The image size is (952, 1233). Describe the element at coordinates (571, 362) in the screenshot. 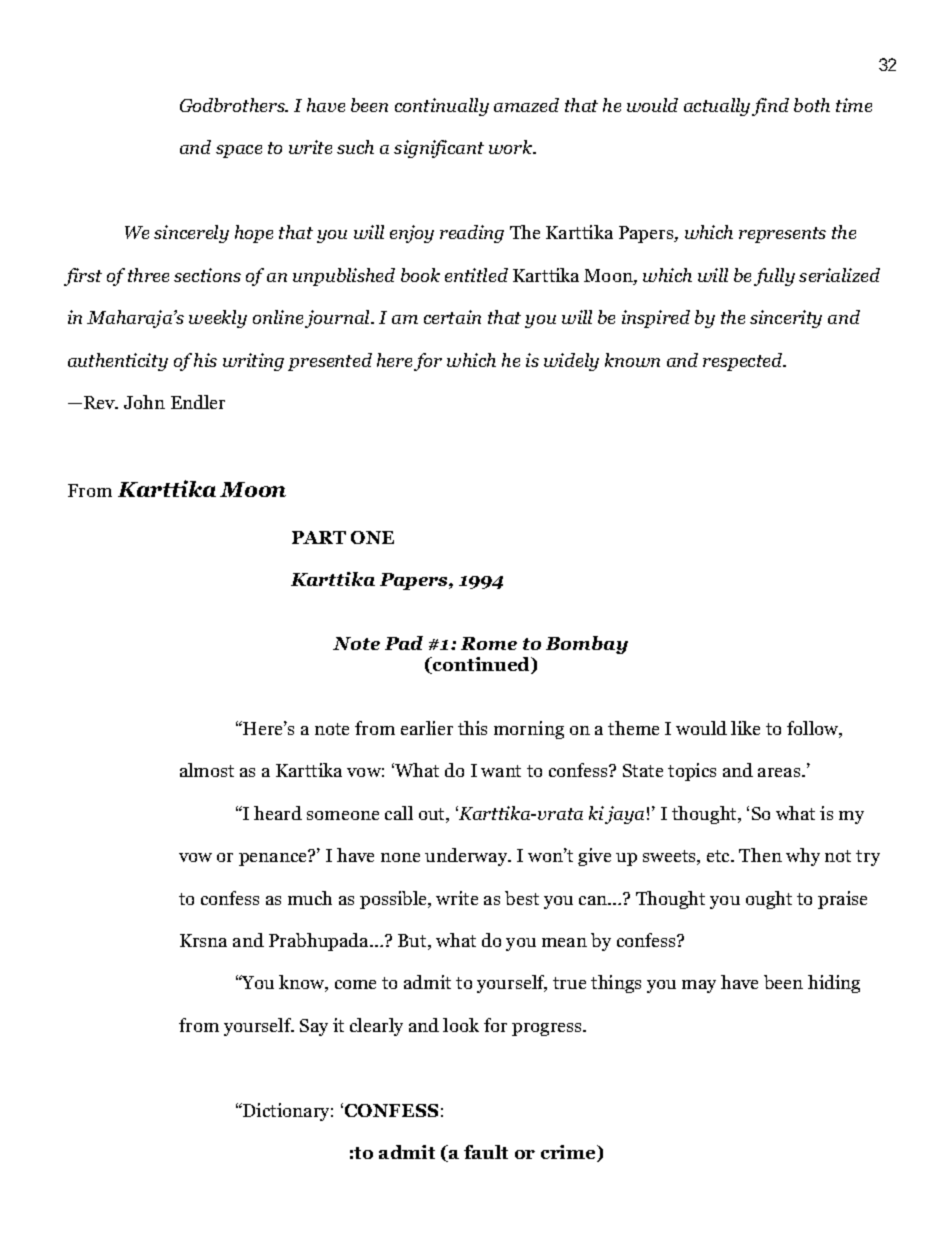

I see `widely` at that location.
